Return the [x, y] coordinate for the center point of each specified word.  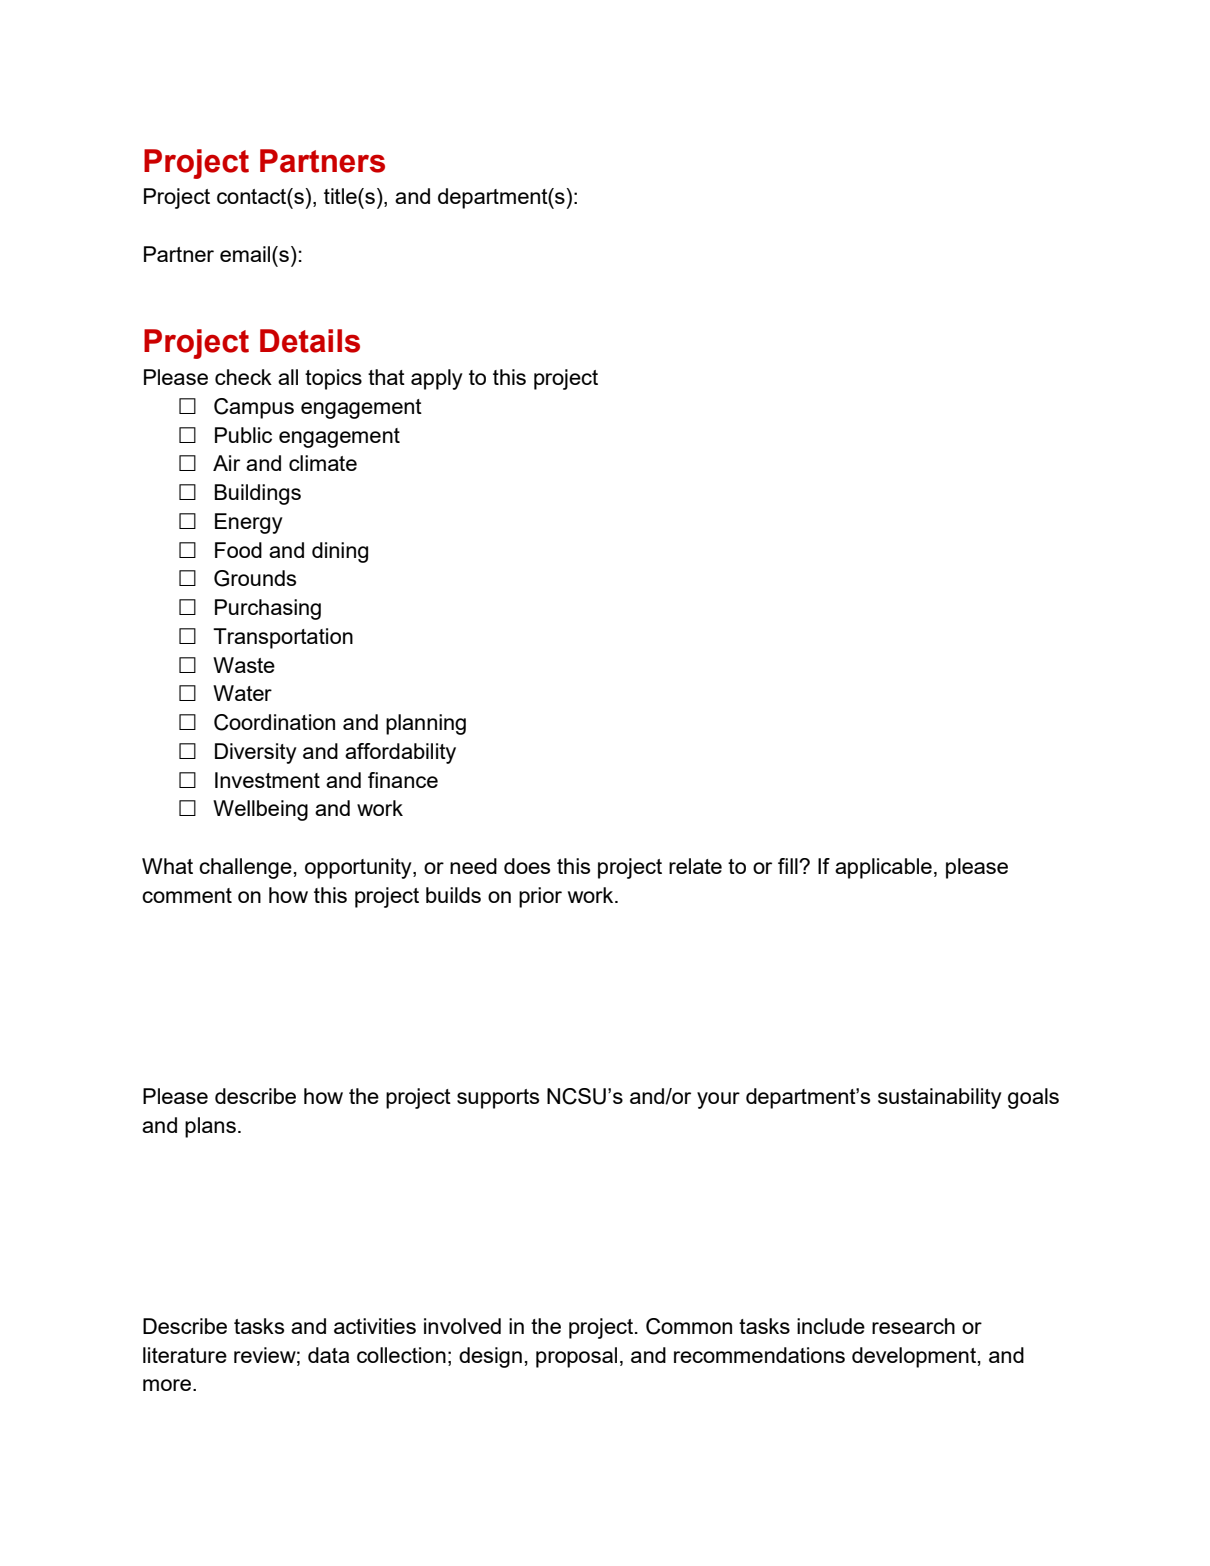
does [527, 866]
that [386, 377]
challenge [245, 868]
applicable [883, 868]
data [328, 1355]
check [243, 377]
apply [437, 379]
